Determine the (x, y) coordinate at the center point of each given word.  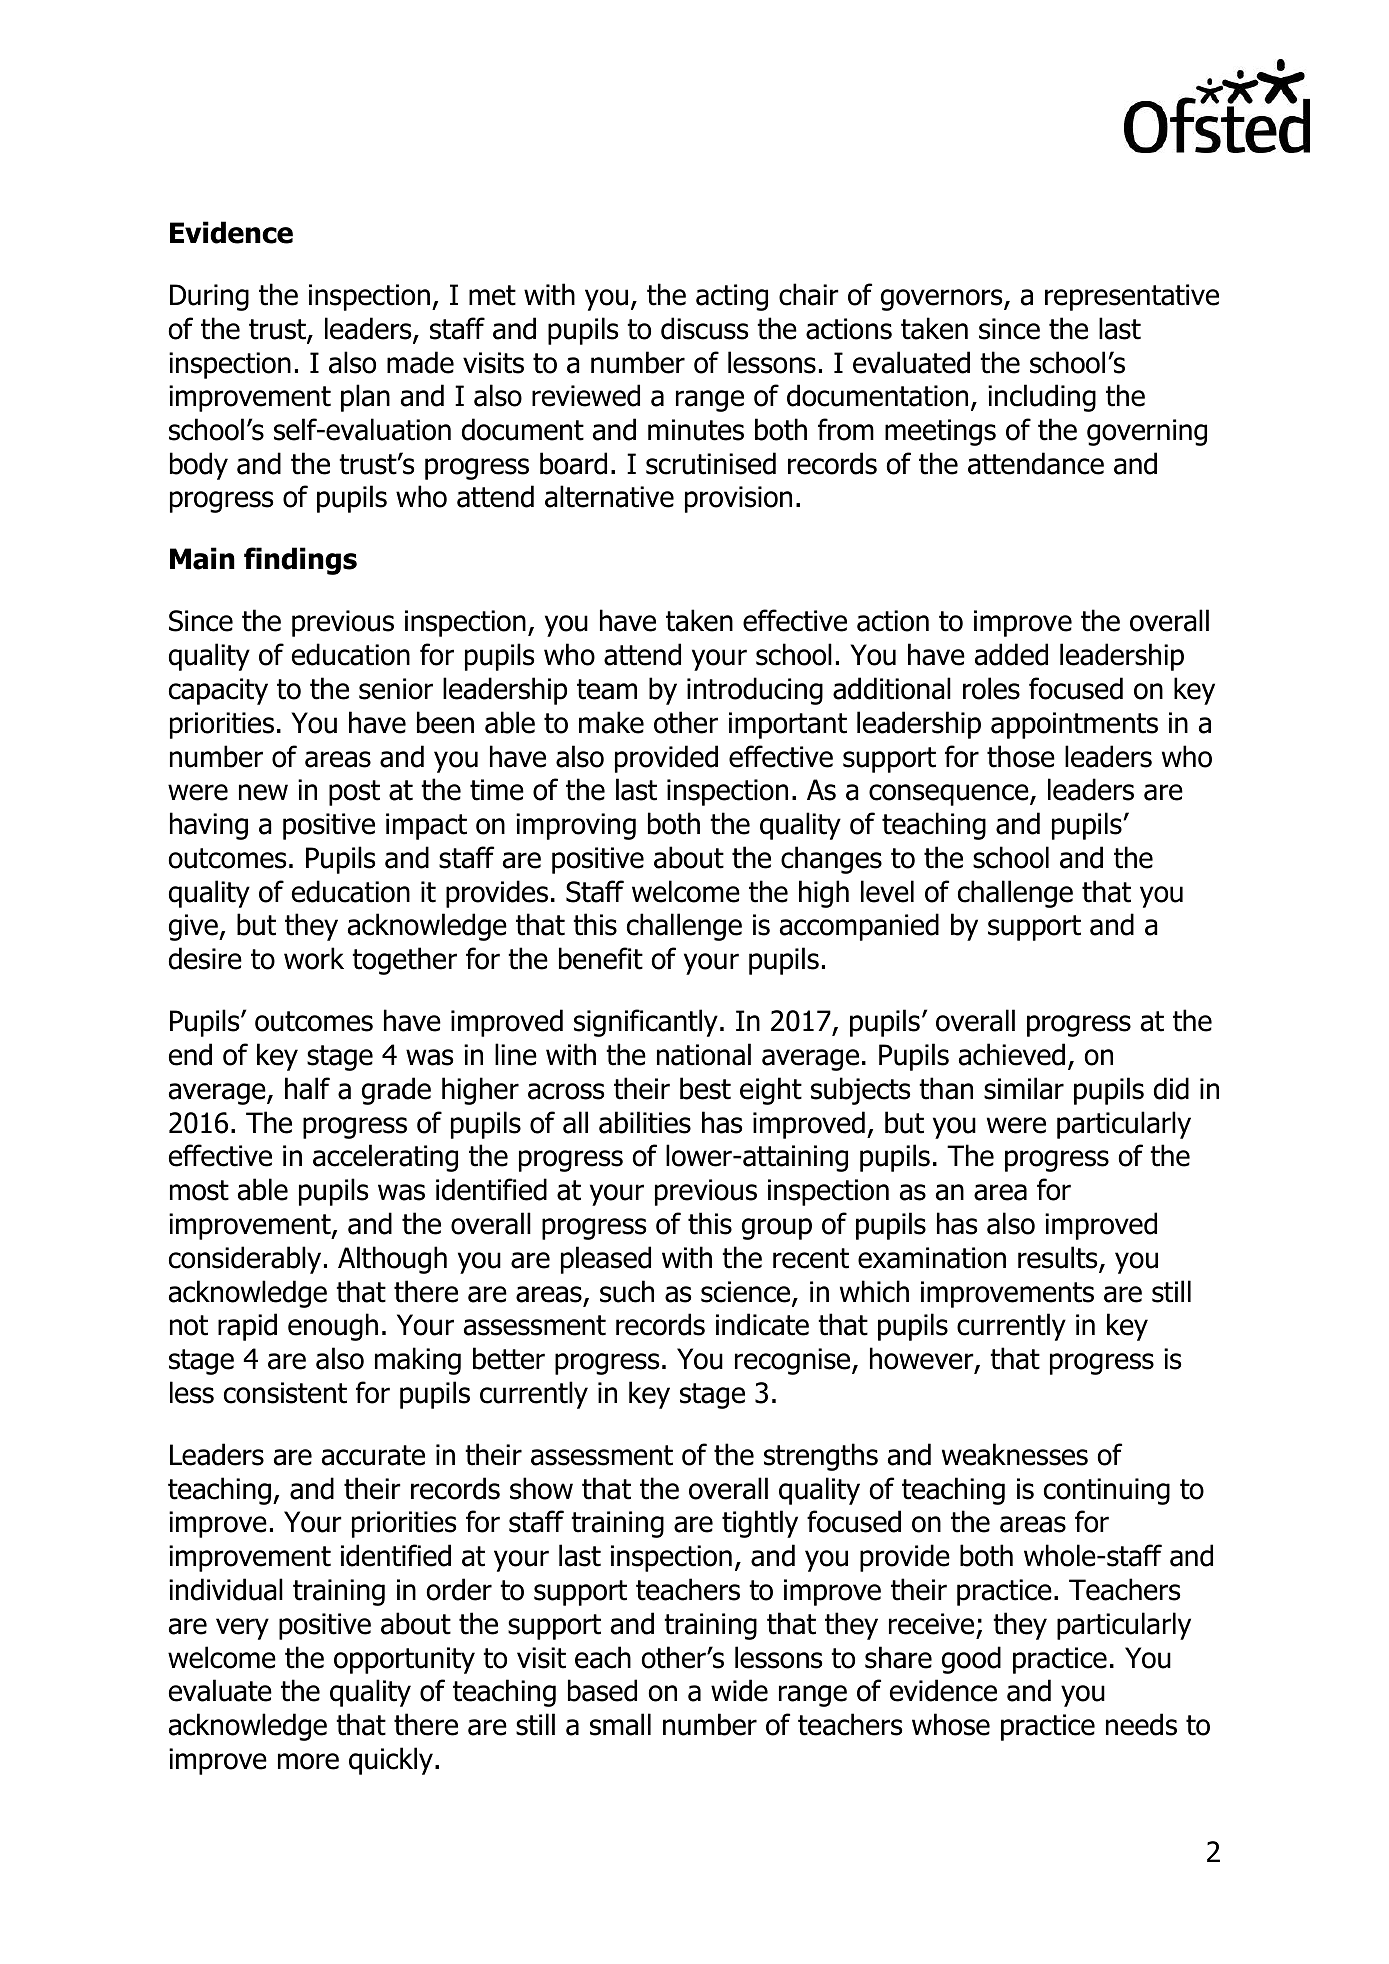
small (620, 1724)
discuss (704, 328)
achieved (1012, 1054)
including (1042, 398)
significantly (646, 1023)
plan (365, 398)
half (307, 1088)
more (308, 1761)
